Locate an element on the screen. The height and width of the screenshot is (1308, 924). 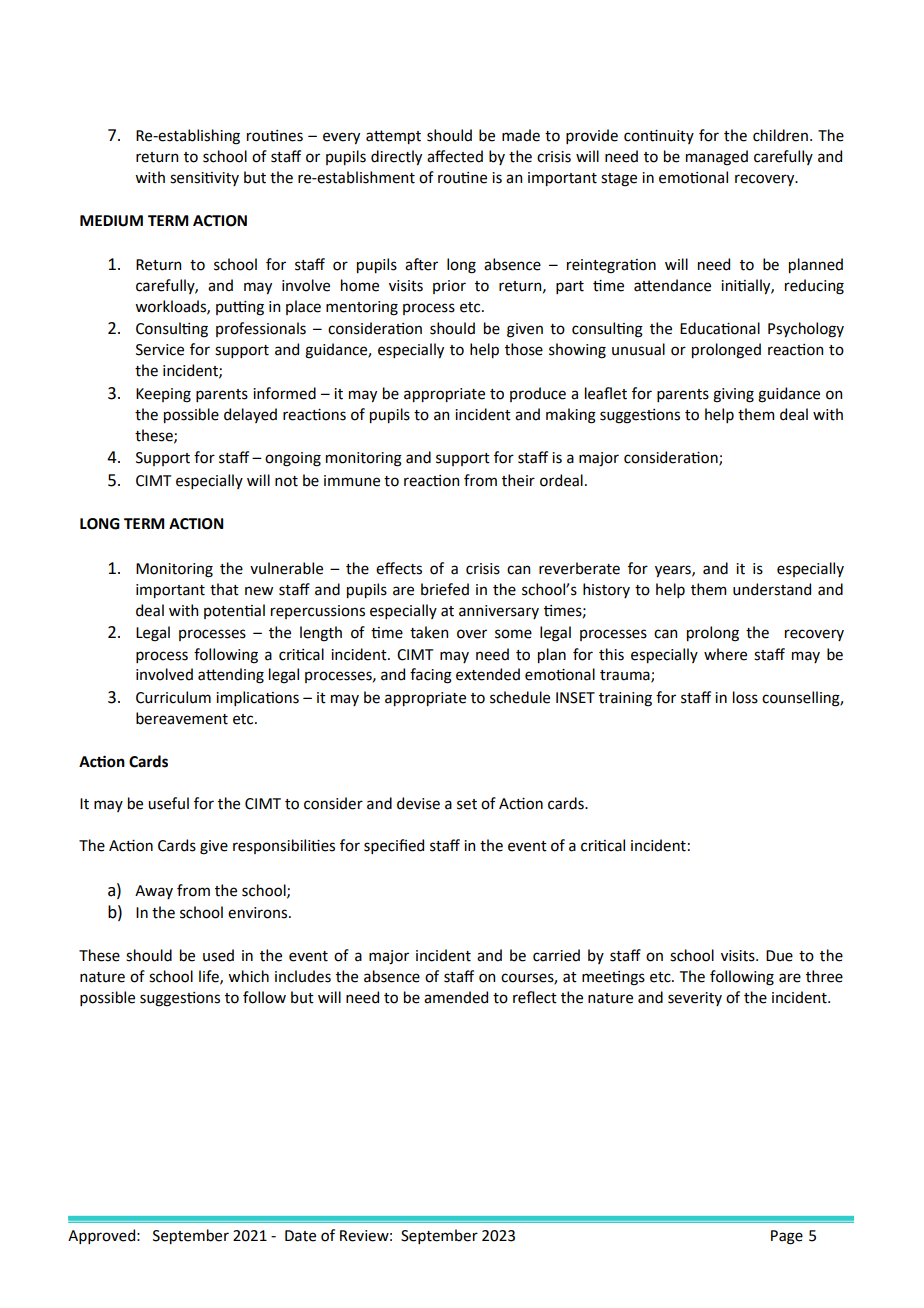
managed is located at coordinates (717, 158).
